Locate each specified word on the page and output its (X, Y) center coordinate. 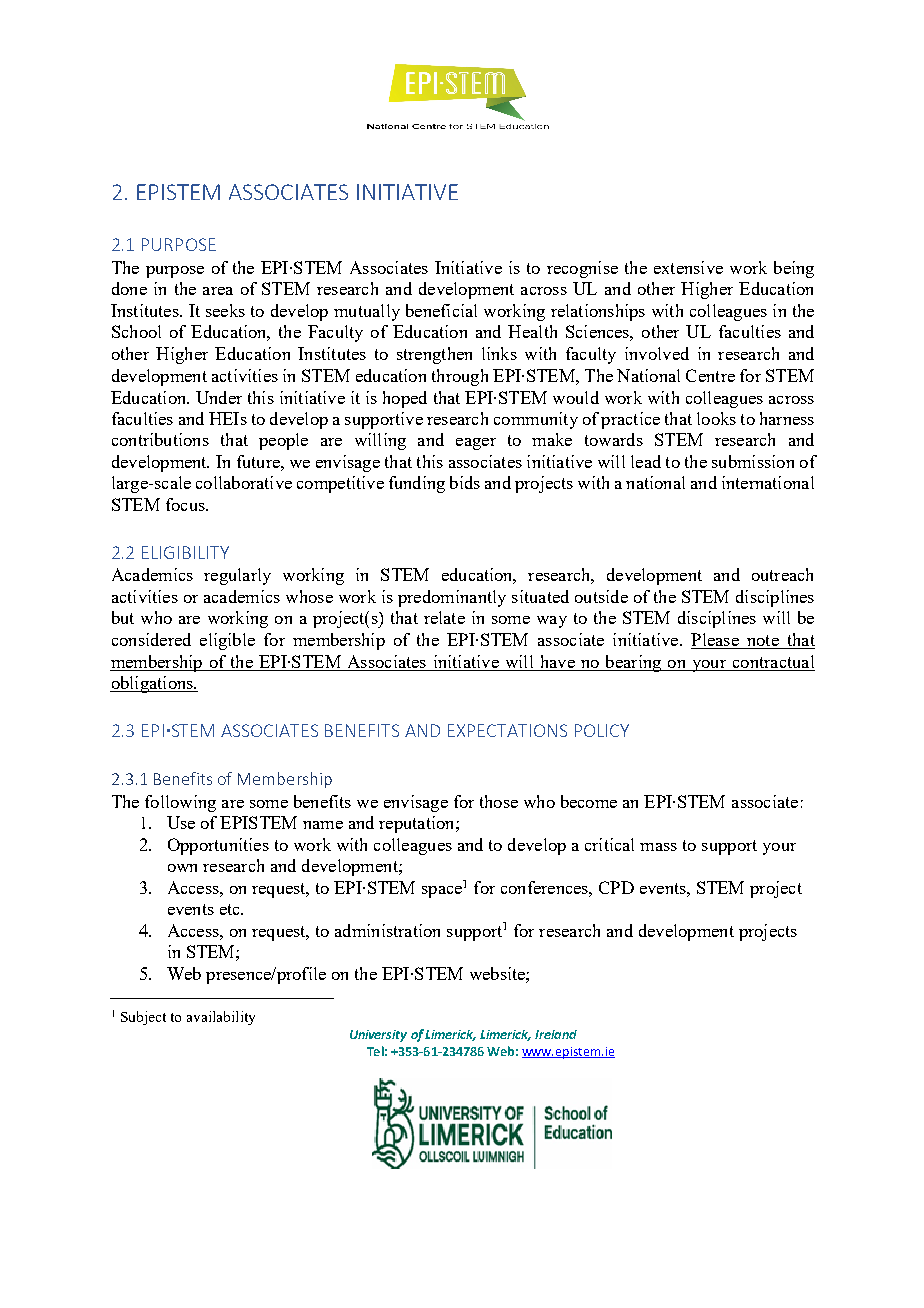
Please (716, 641)
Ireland (556, 1034)
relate (444, 617)
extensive (688, 267)
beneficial (441, 310)
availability (221, 1018)
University (378, 1036)
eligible (227, 641)
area (218, 291)
